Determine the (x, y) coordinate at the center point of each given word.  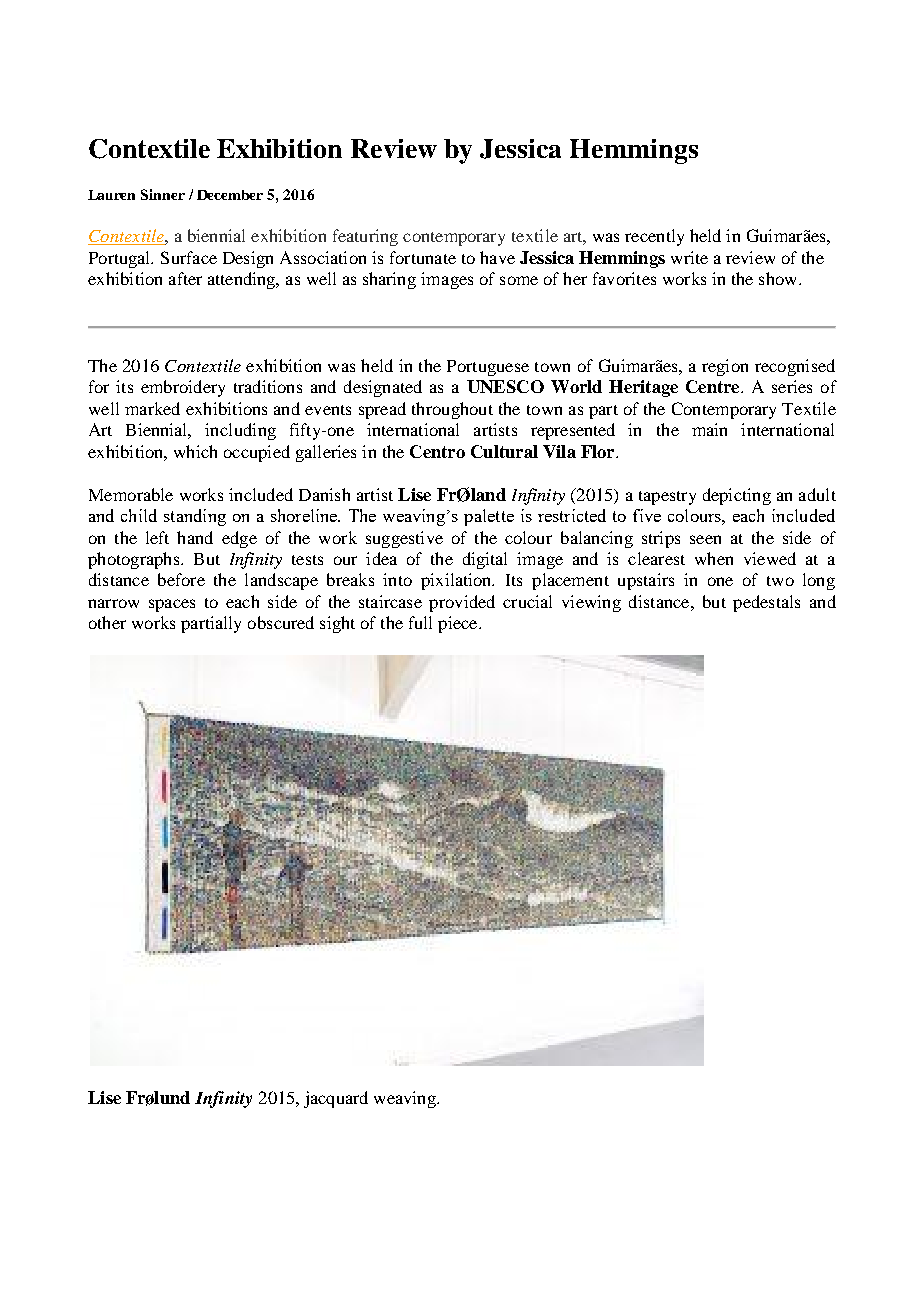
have (497, 257)
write (689, 257)
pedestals (766, 603)
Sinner (163, 194)
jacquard (336, 1099)
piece (459, 624)
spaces (172, 605)
